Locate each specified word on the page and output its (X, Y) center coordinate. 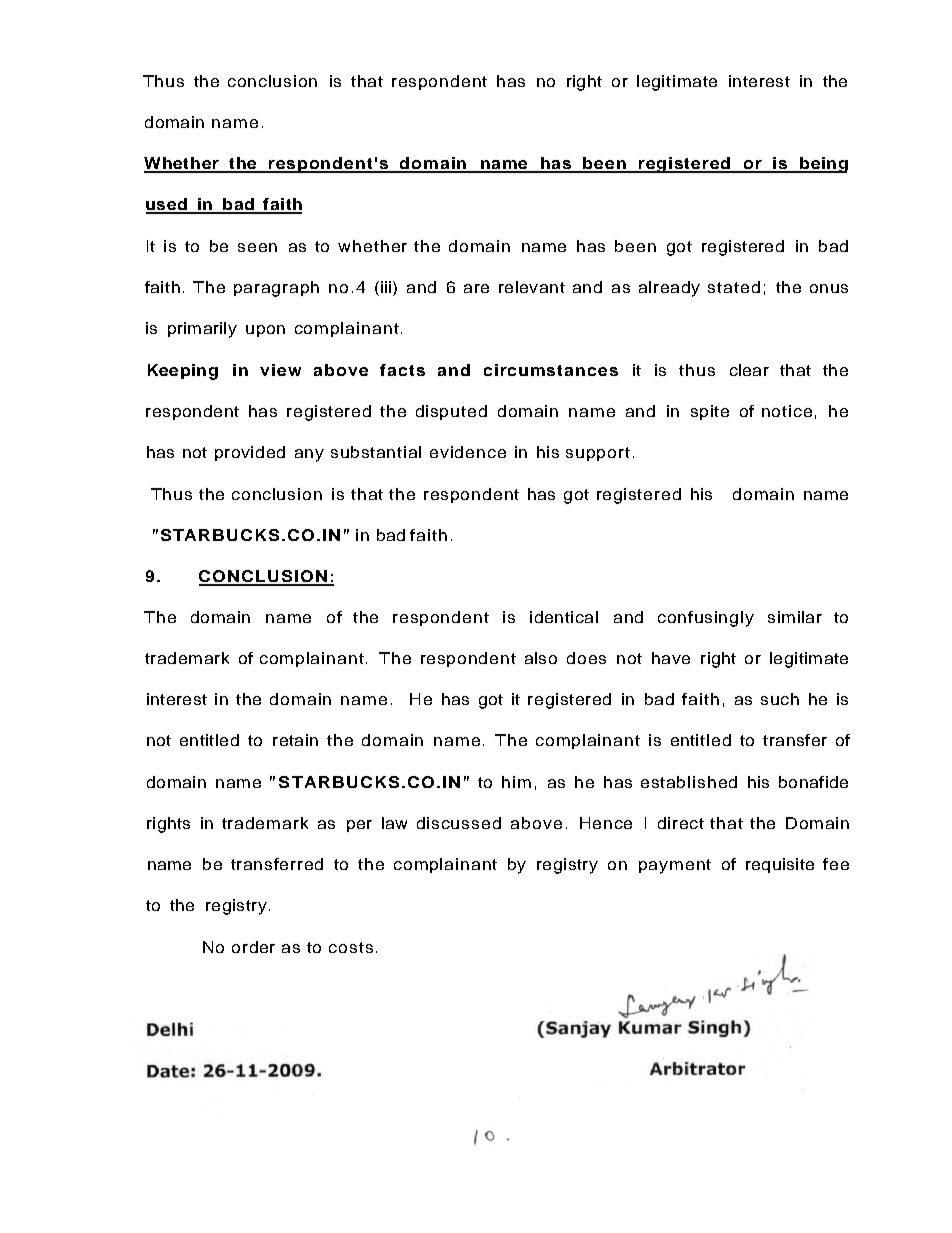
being (823, 165)
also (541, 658)
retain (295, 740)
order (253, 947)
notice (787, 411)
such (780, 699)
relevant (532, 287)
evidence (468, 452)
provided (250, 453)
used (167, 205)
